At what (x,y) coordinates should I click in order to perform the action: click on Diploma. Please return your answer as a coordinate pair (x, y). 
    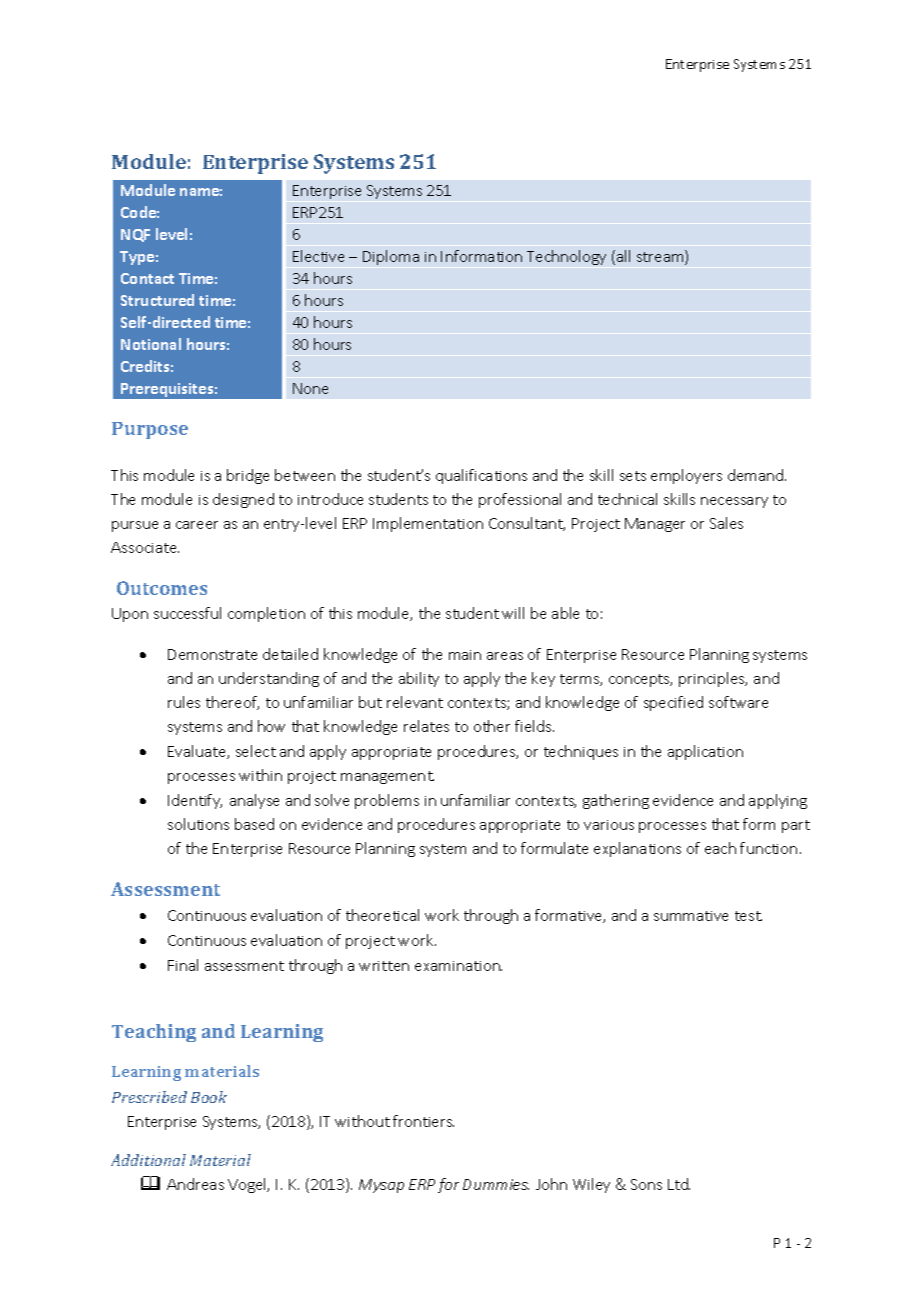
    Looking at the image, I should click on (391, 257).
